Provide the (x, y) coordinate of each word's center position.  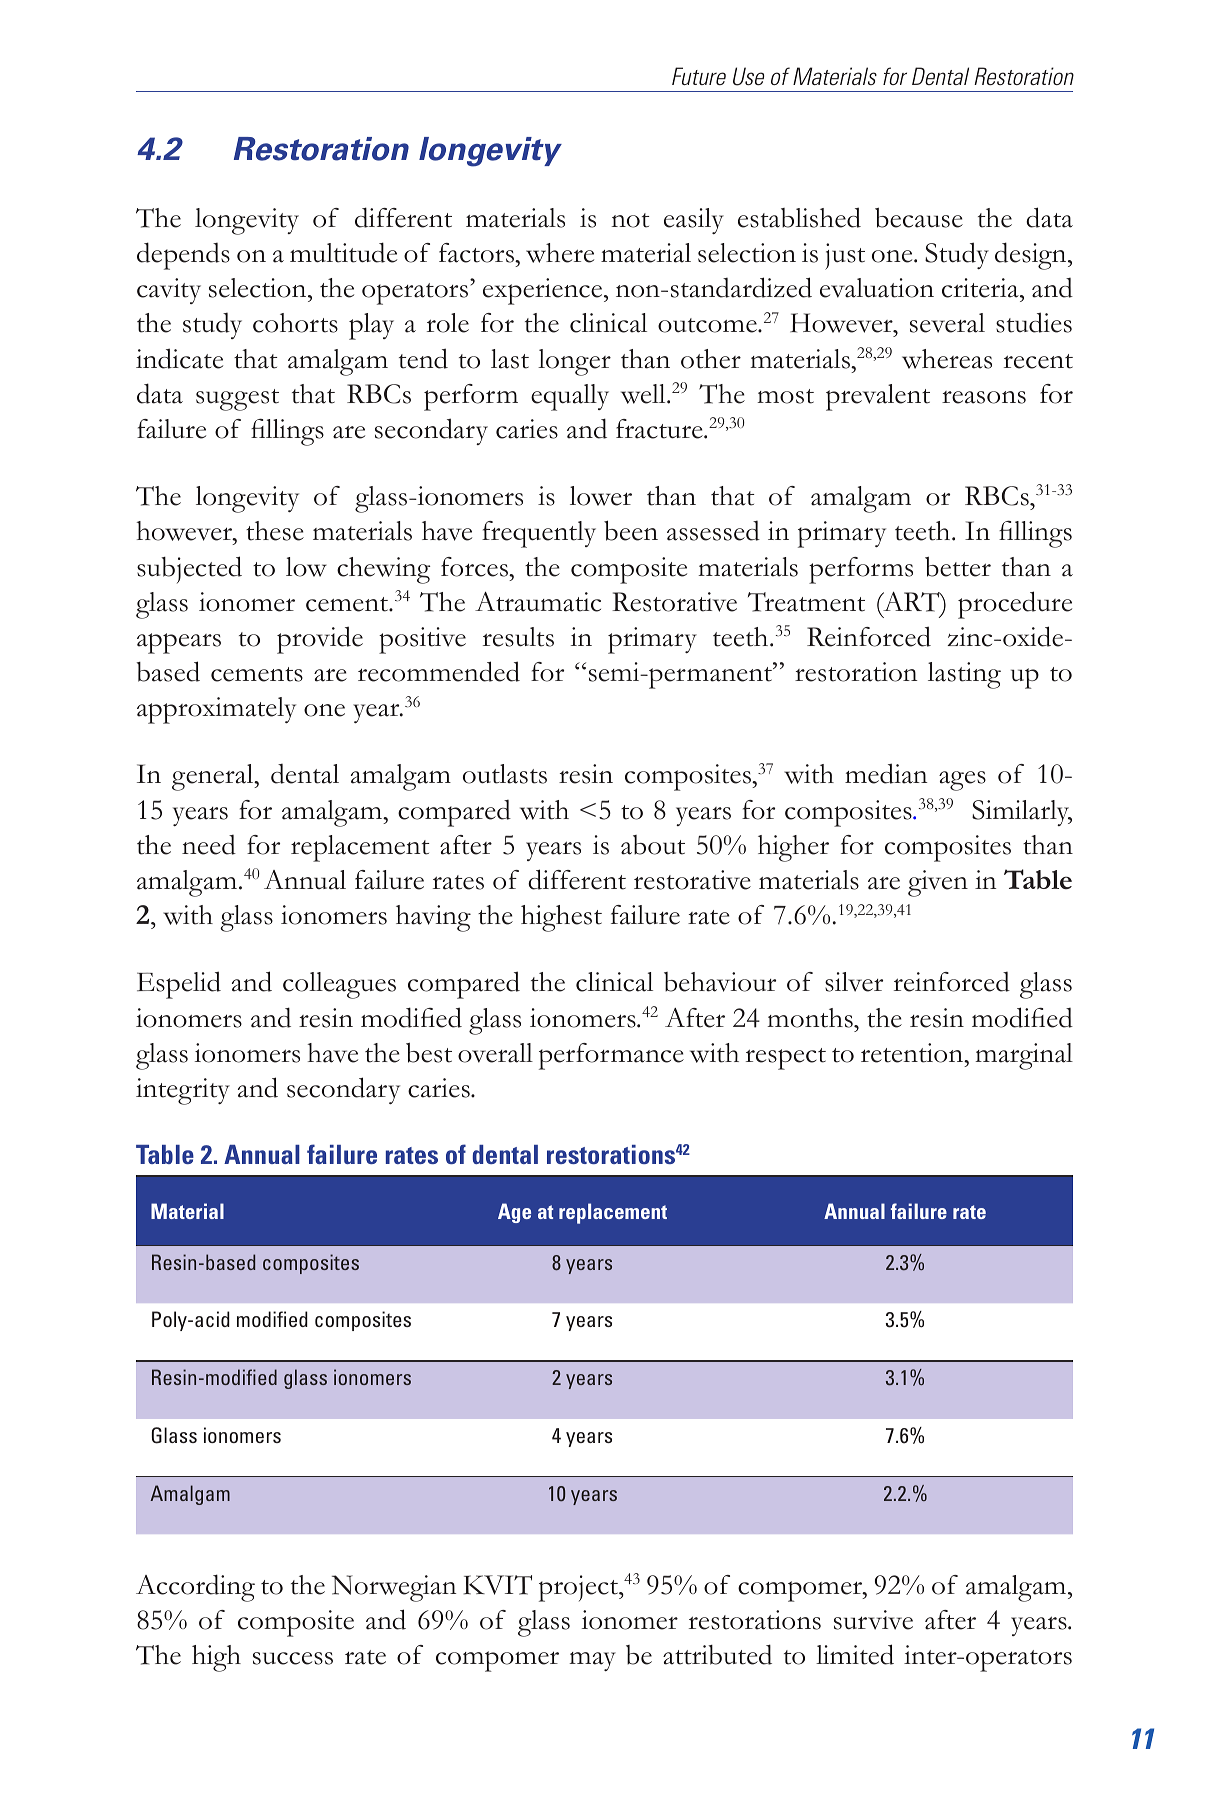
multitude (343, 252)
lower (601, 496)
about (653, 845)
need (209, 845)
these (275, 531)
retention (913, 1053)
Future (699, 76)
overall (495, 1053)
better (958, 566)
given (938, 883)
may (592, 1661)
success (293, 1658)
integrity (183, 1091)
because (919, 217)
